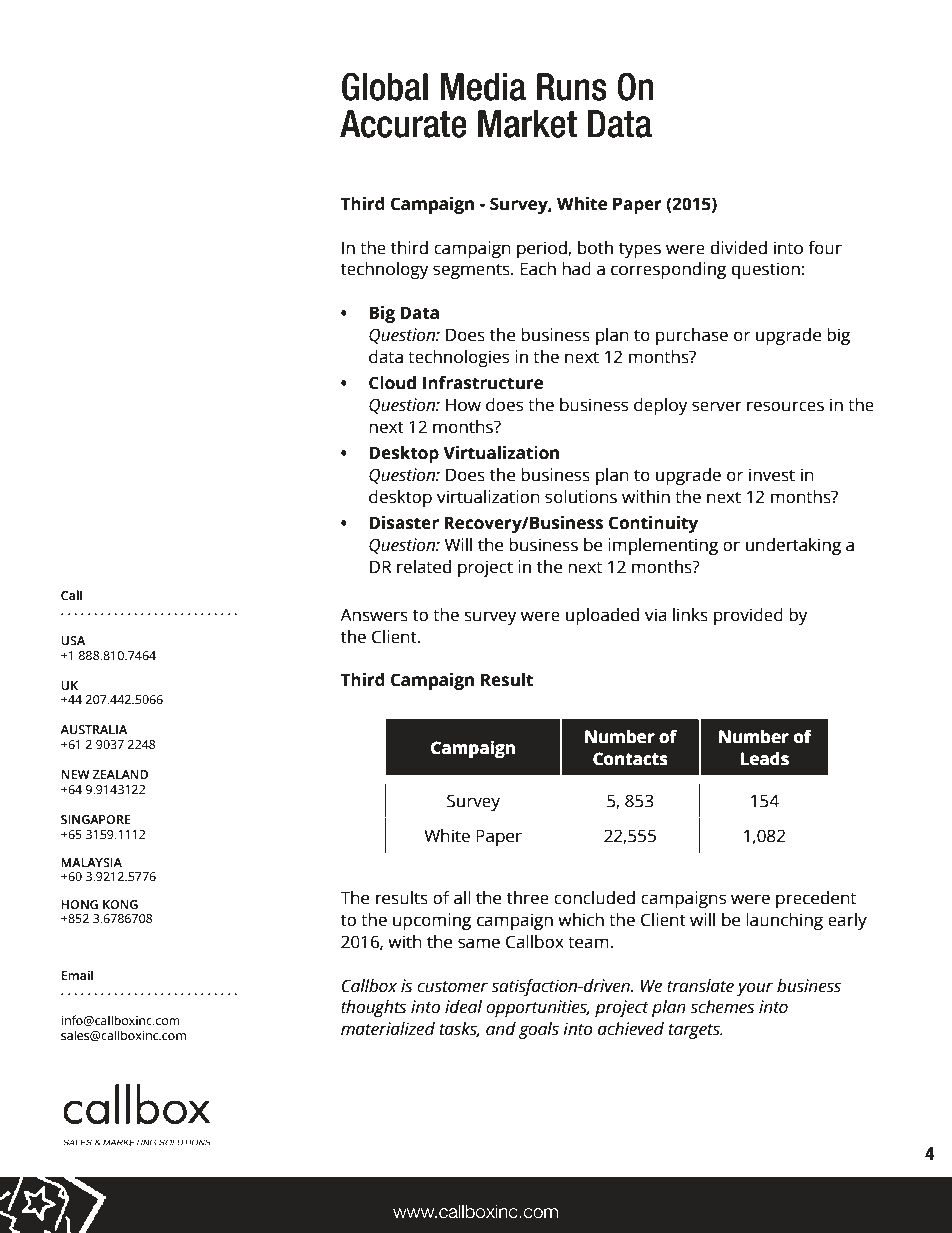 This screenshot has width=952, height=1233. What do you see at coordinates (385, 86) in the screenshot?
I see `Global` at bounding box center [385, 86].
